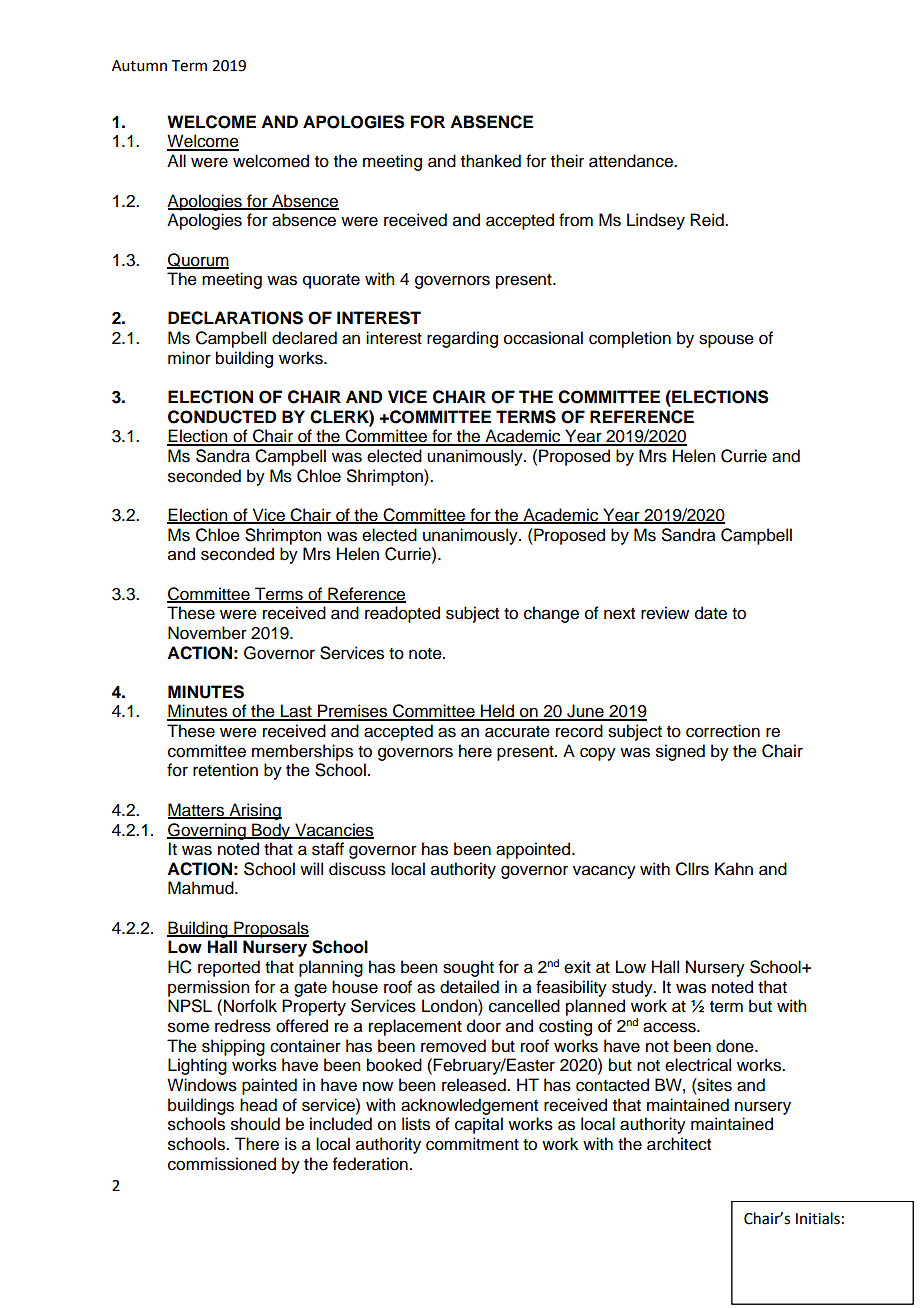  What do you see at coordinates (726, 341) in the screenshot?
I see `spouse` at bounding box center [726, 341].
